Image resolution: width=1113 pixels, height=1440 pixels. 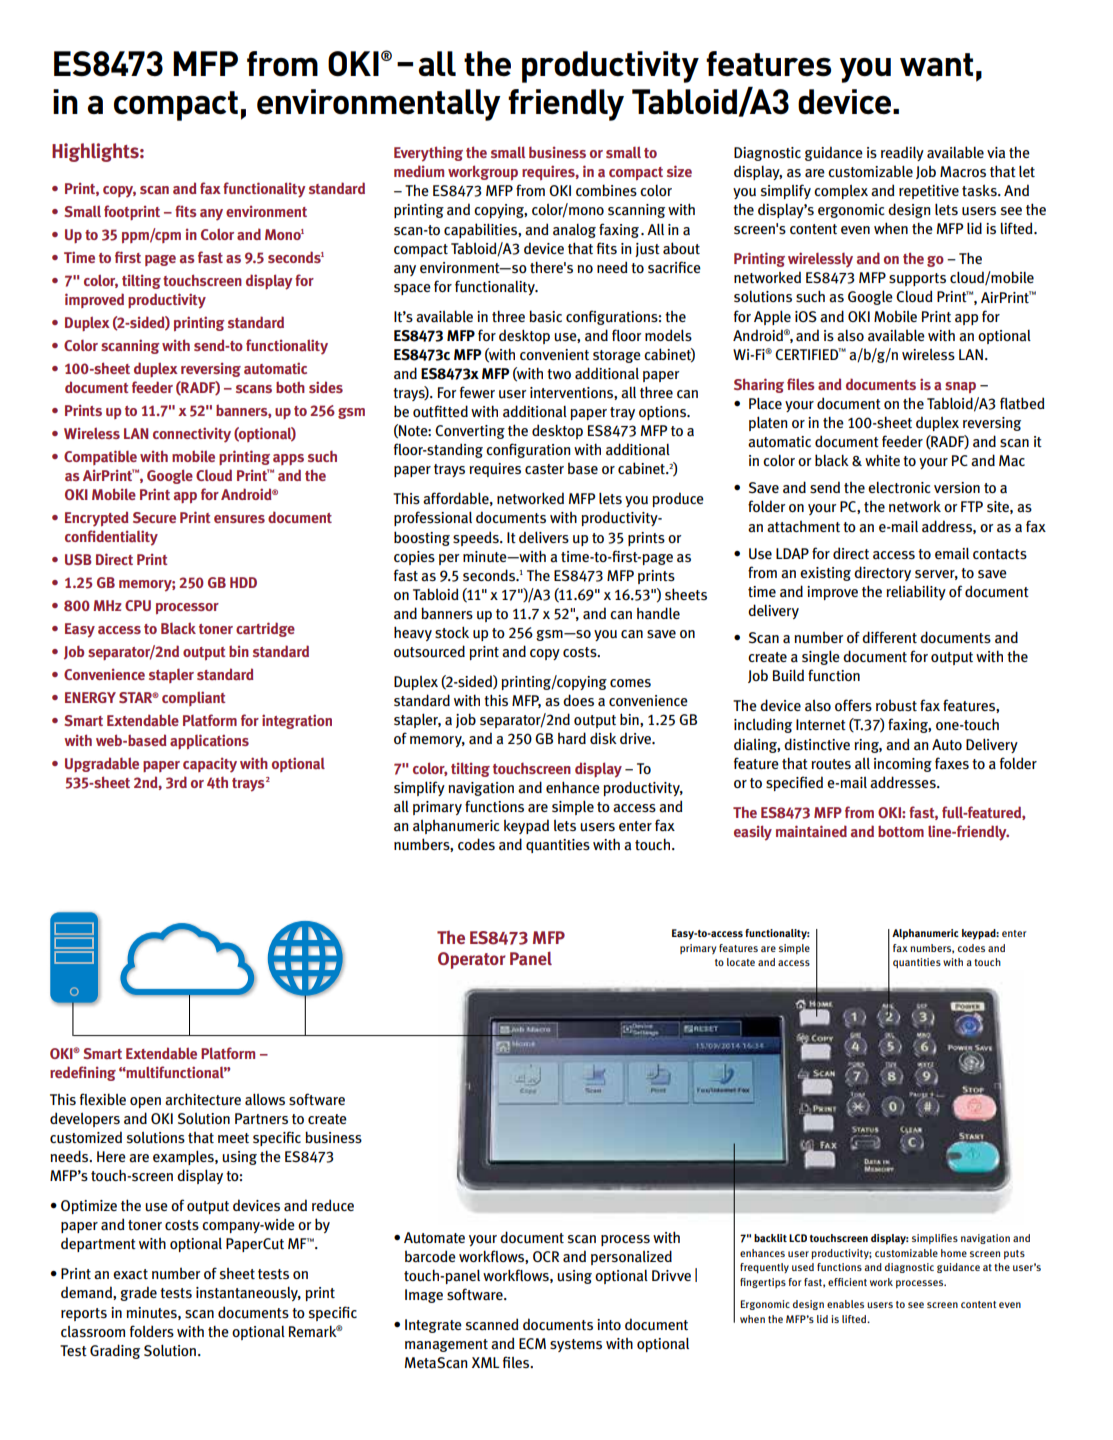 What do you see at coordinates (532, 1343) in the screenshot?
I see `ECM` at bounding box center [532, 1343].
